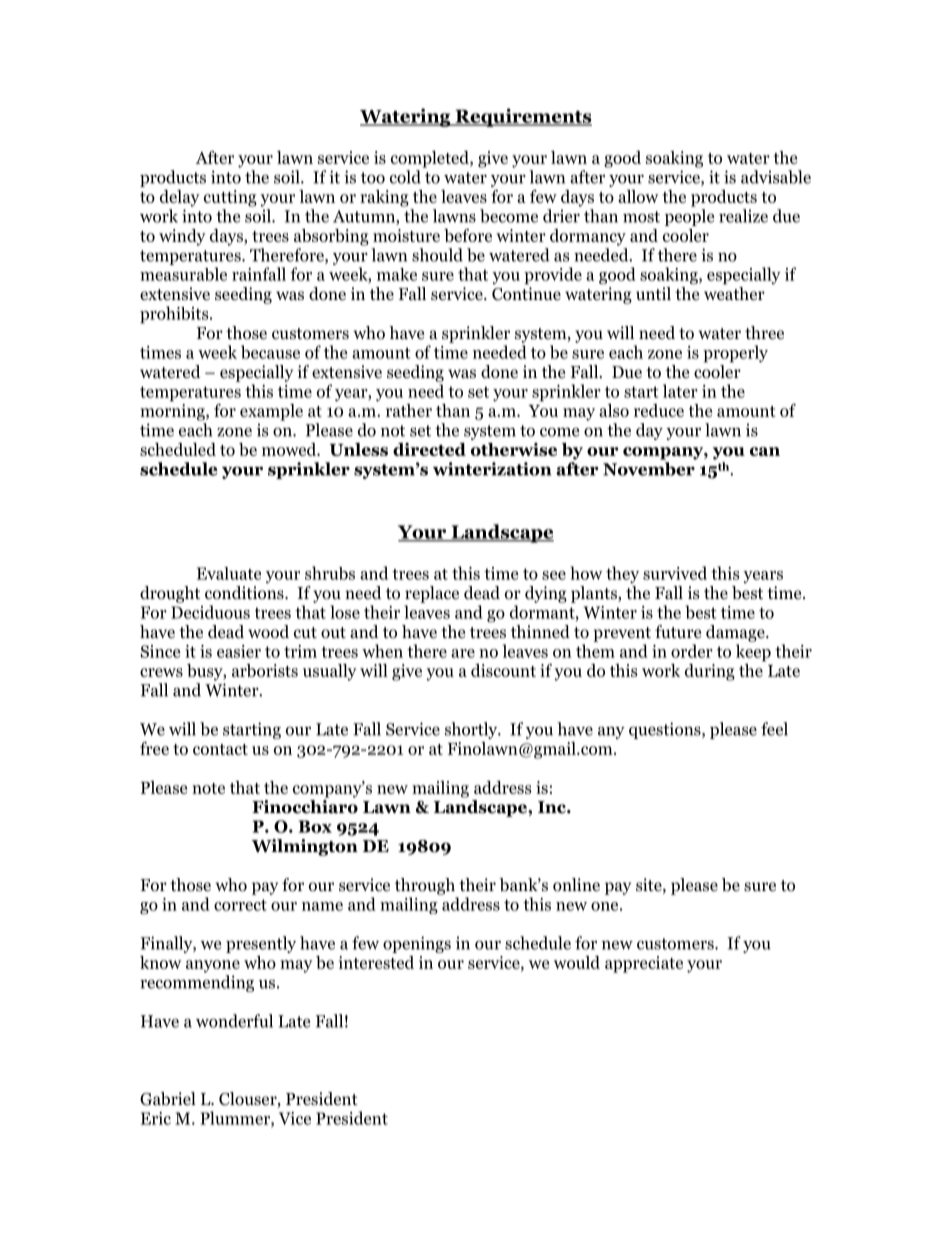 The height and width of the page is (1233, 952). I want to click on rather, so click(409, 410).
